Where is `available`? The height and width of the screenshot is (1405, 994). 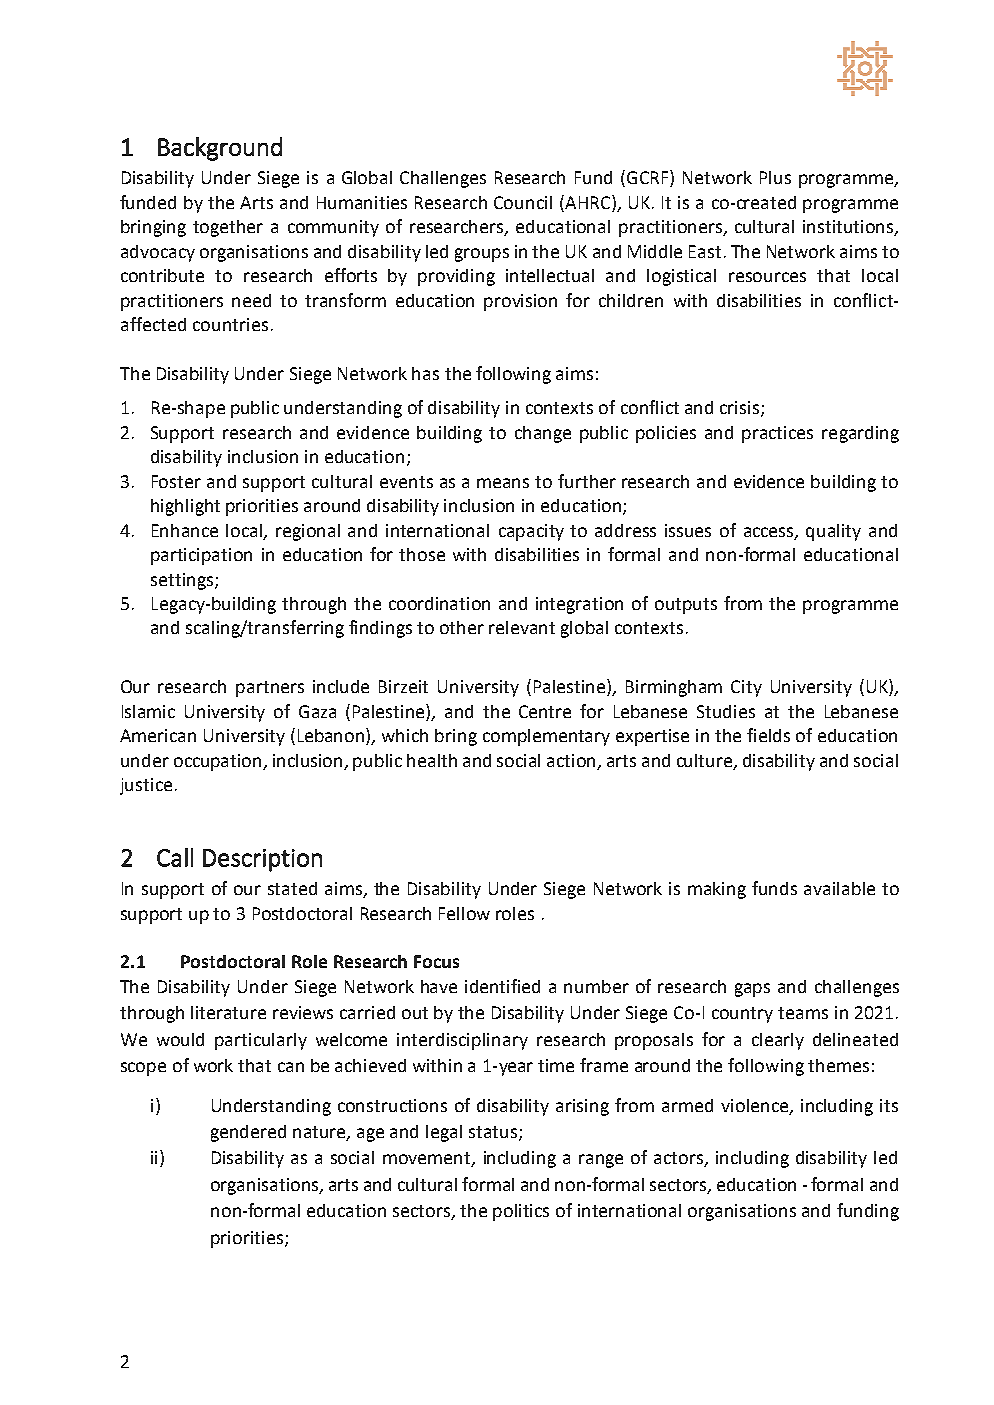 available is located at coordinates (839, 888).
